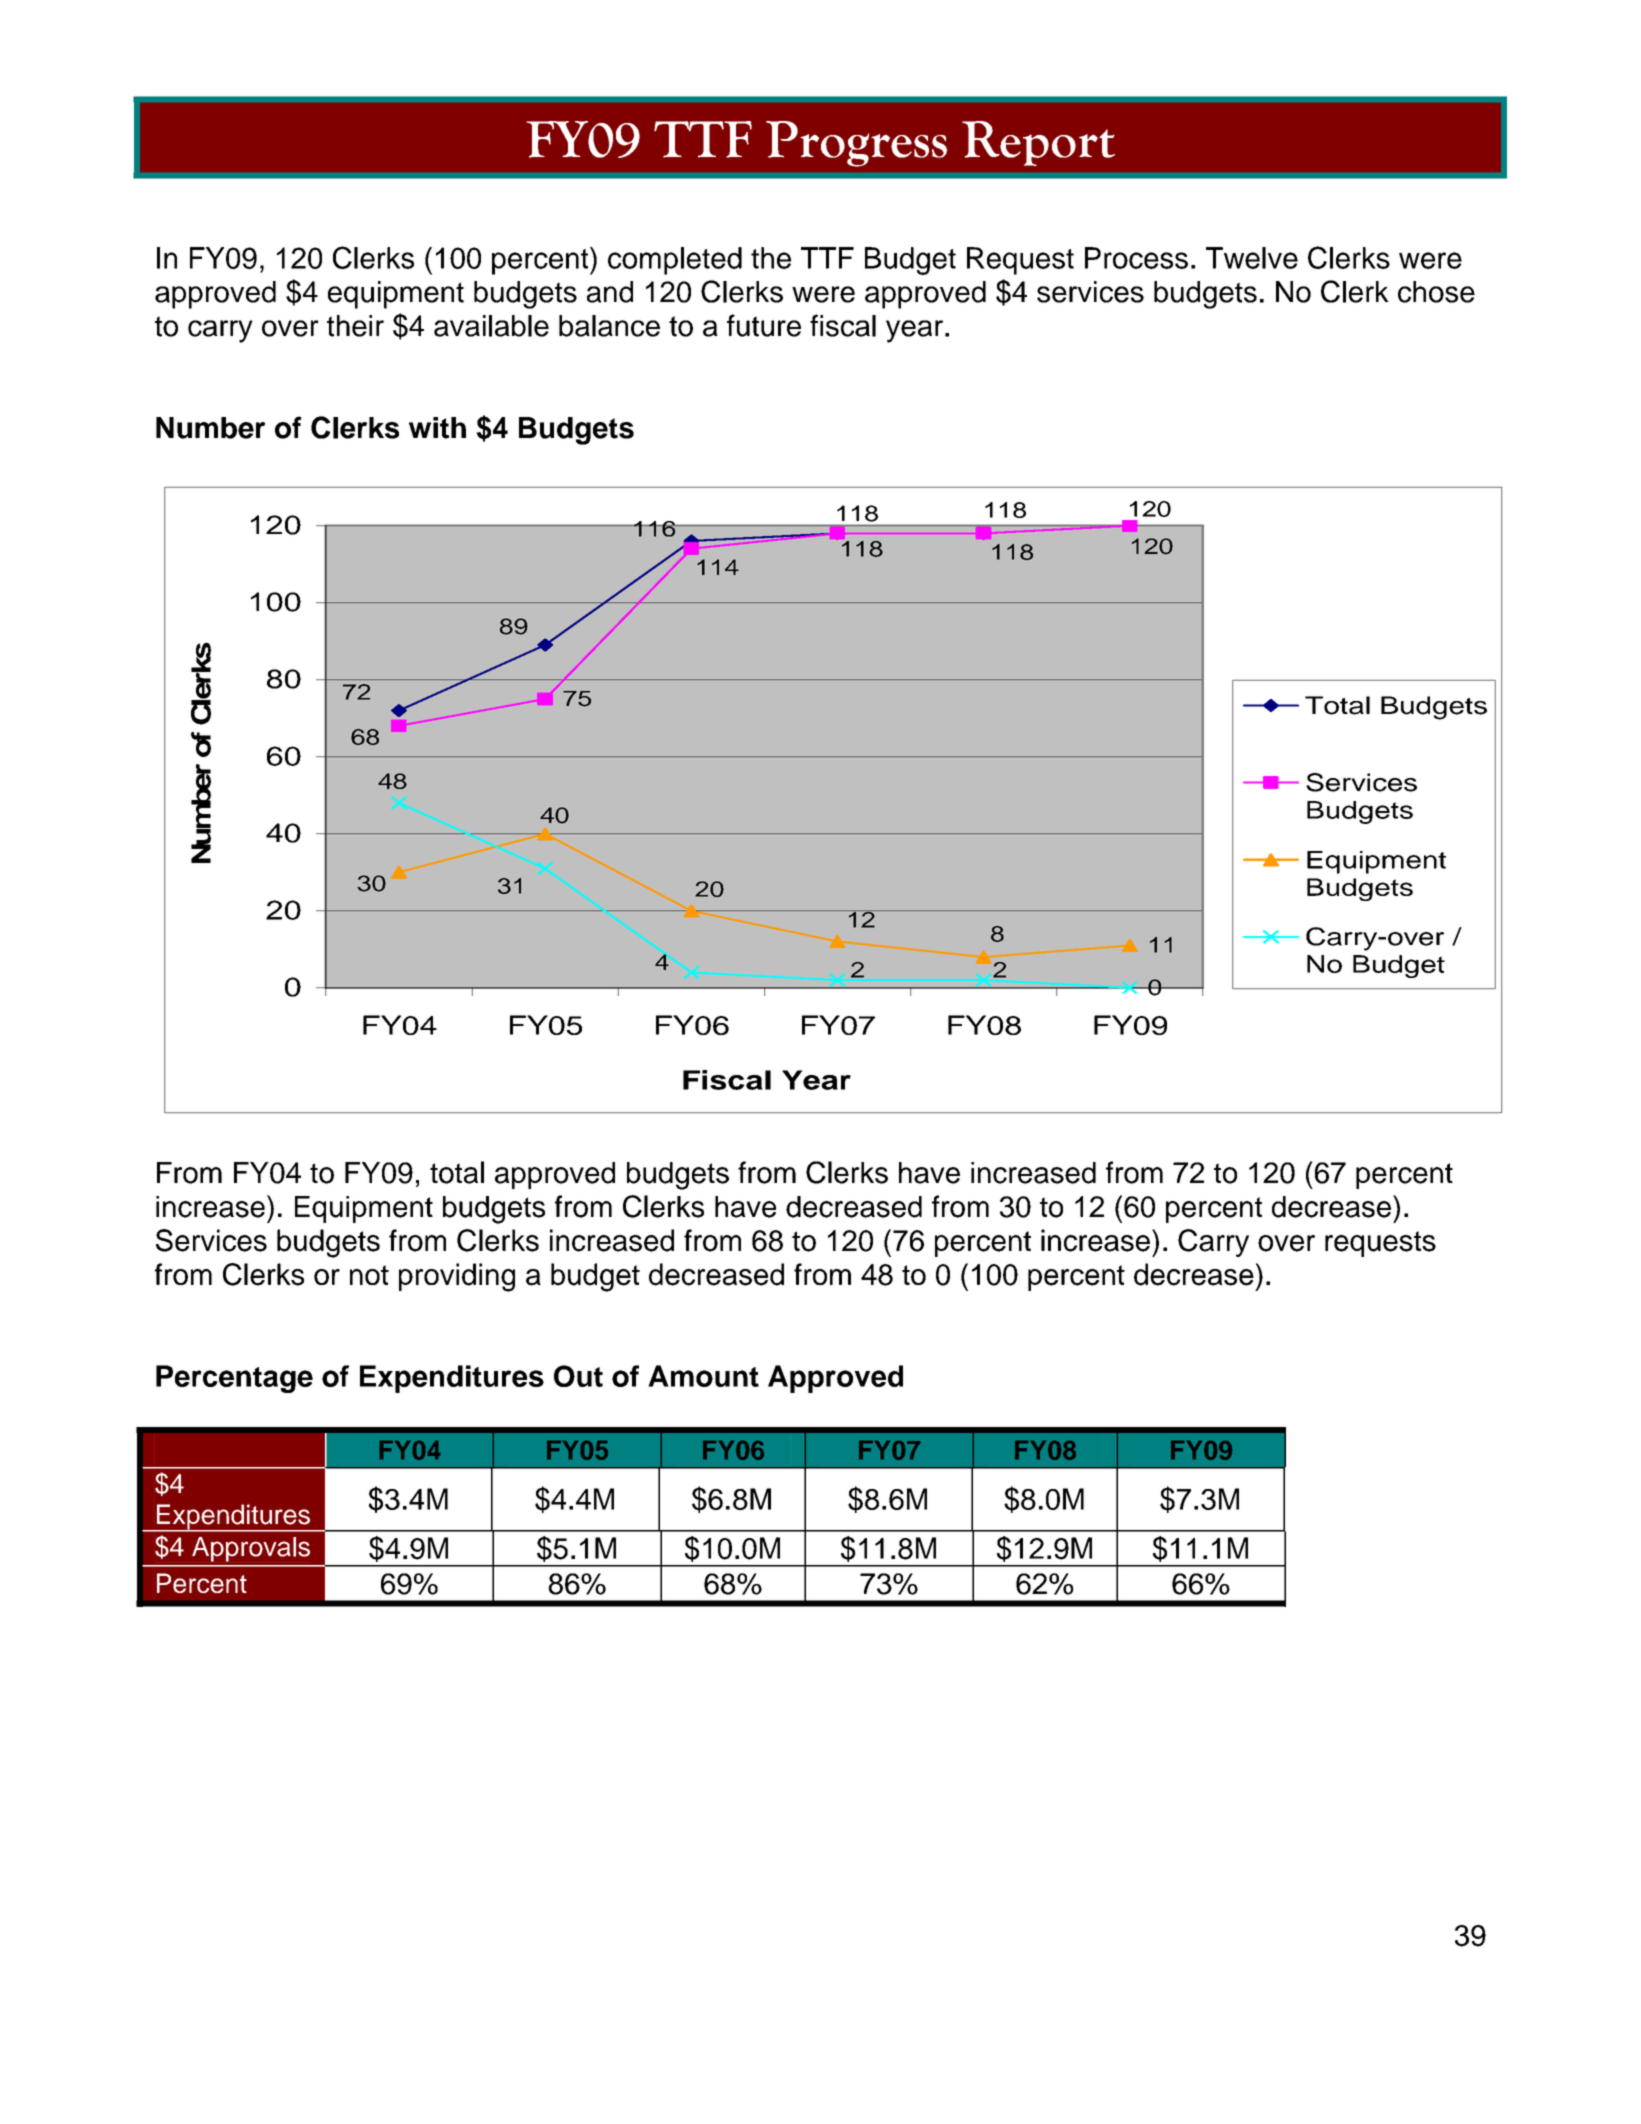  Describe the element at coordinates (703, 1376) in the screenshot. I see `Amount` at that location.
